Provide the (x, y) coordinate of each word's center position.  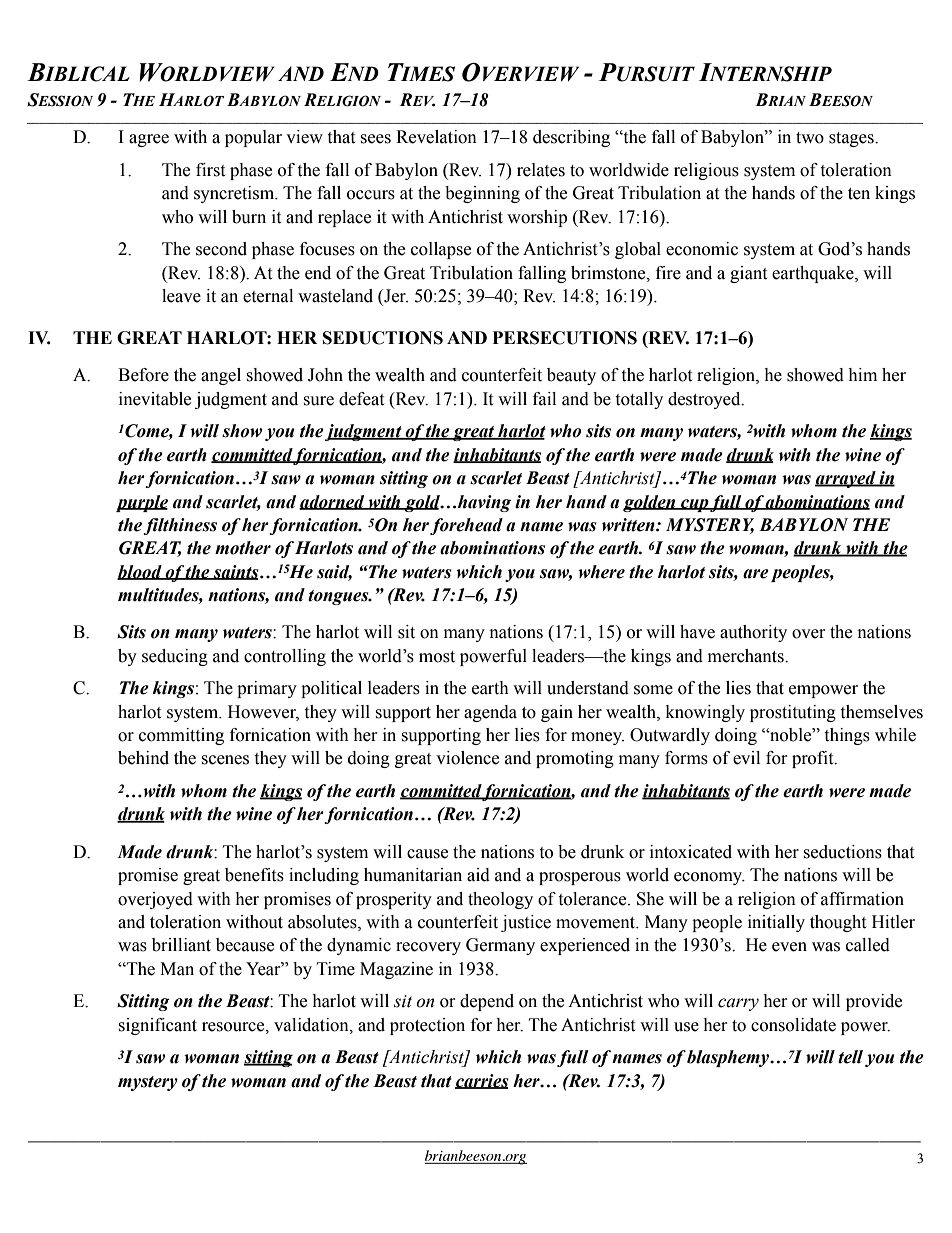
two (810, 138)
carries (482, 1081)
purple (142, 503)
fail (544, 399)
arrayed (846, 479)
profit (814, 759)
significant (157, 1026)
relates (541, 170)
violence (467, 758)
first (210, 170)
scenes (225, 760)
